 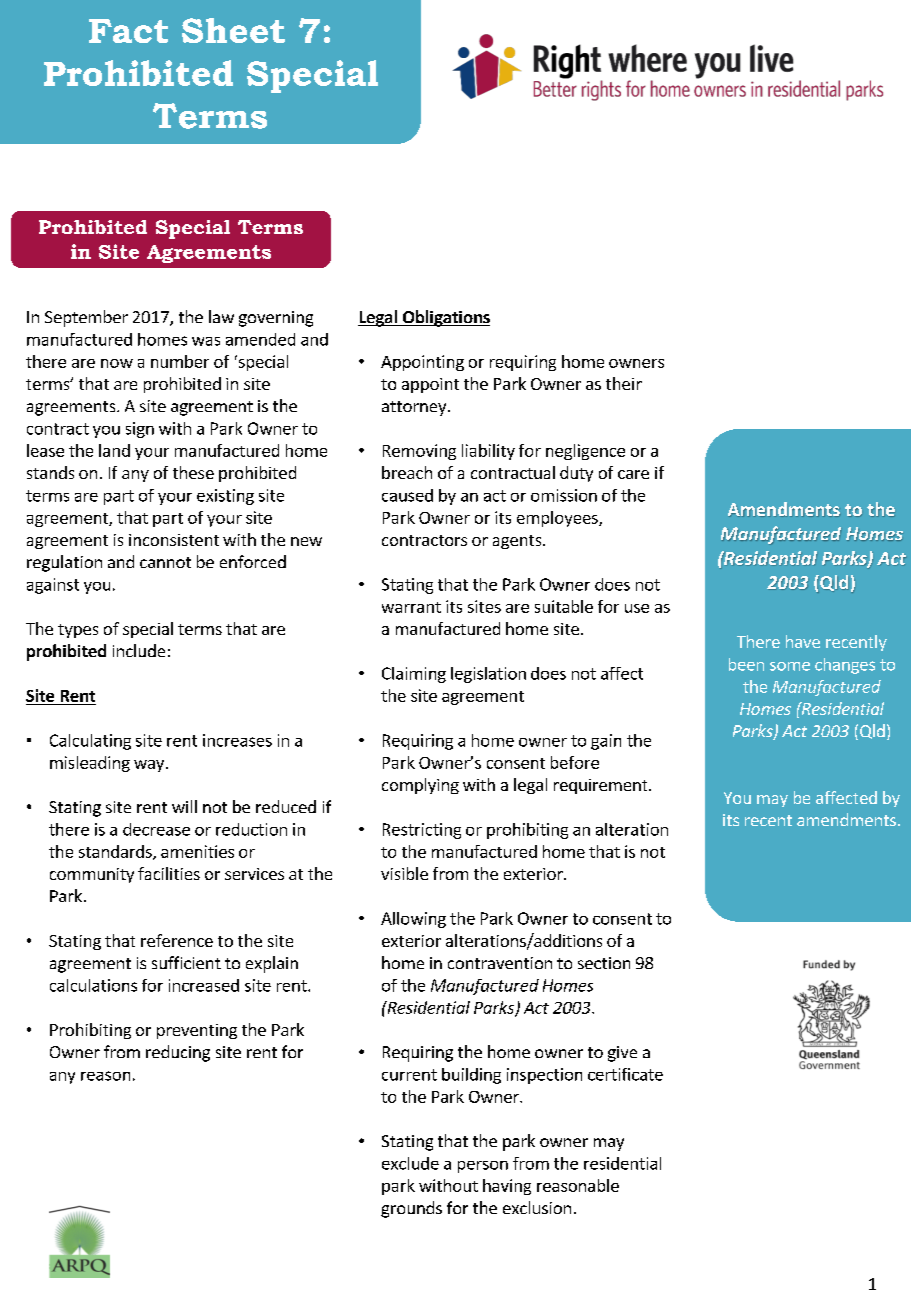 What do you see at coordinates (624, 383) in the screenshot?
I see `their` at bounding box center [624, 383].
